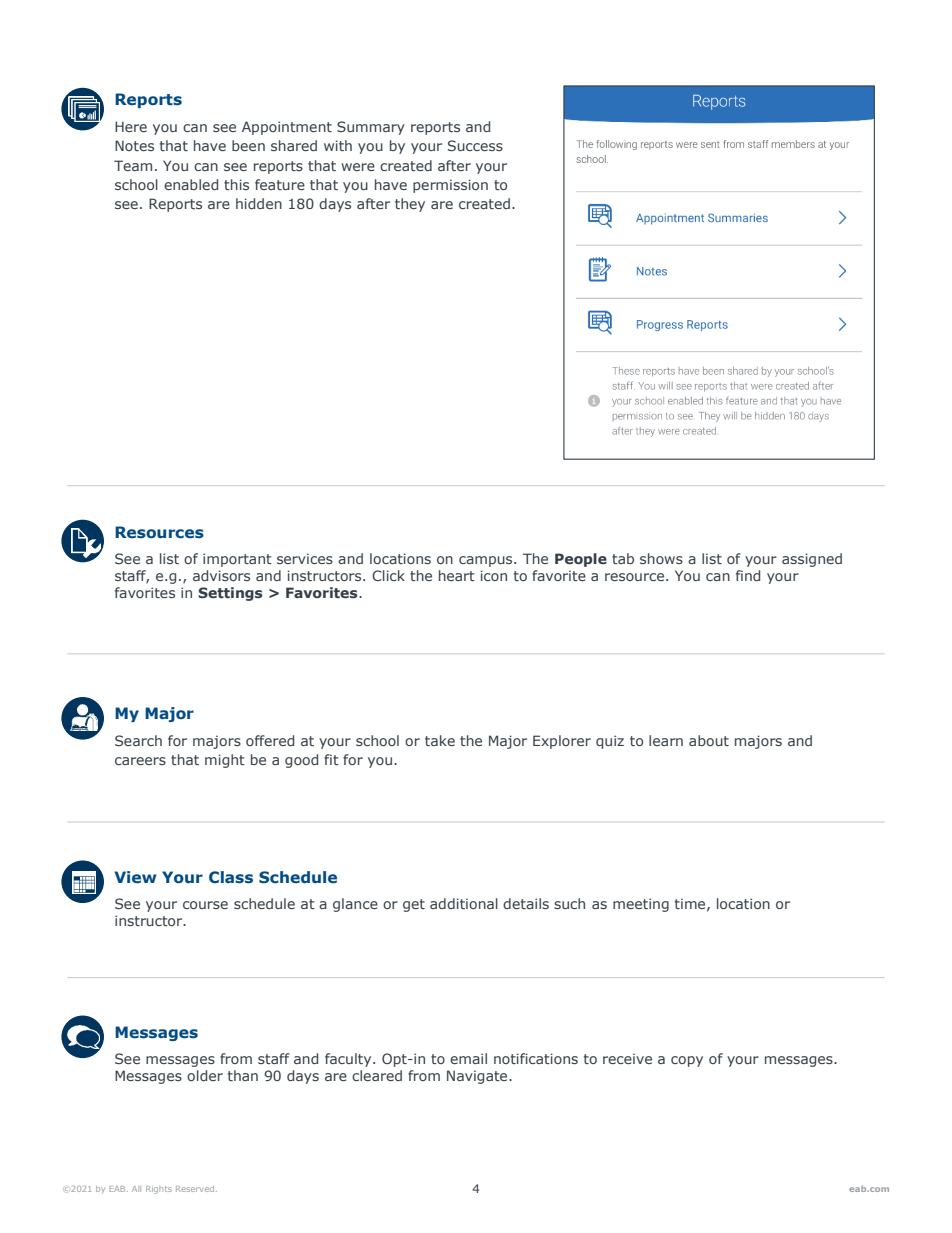 The width and height of the image is (952, 1233). What do you see at coordinates (248, 145) in the image?
I see `been` at bounding box center [248, 145].
